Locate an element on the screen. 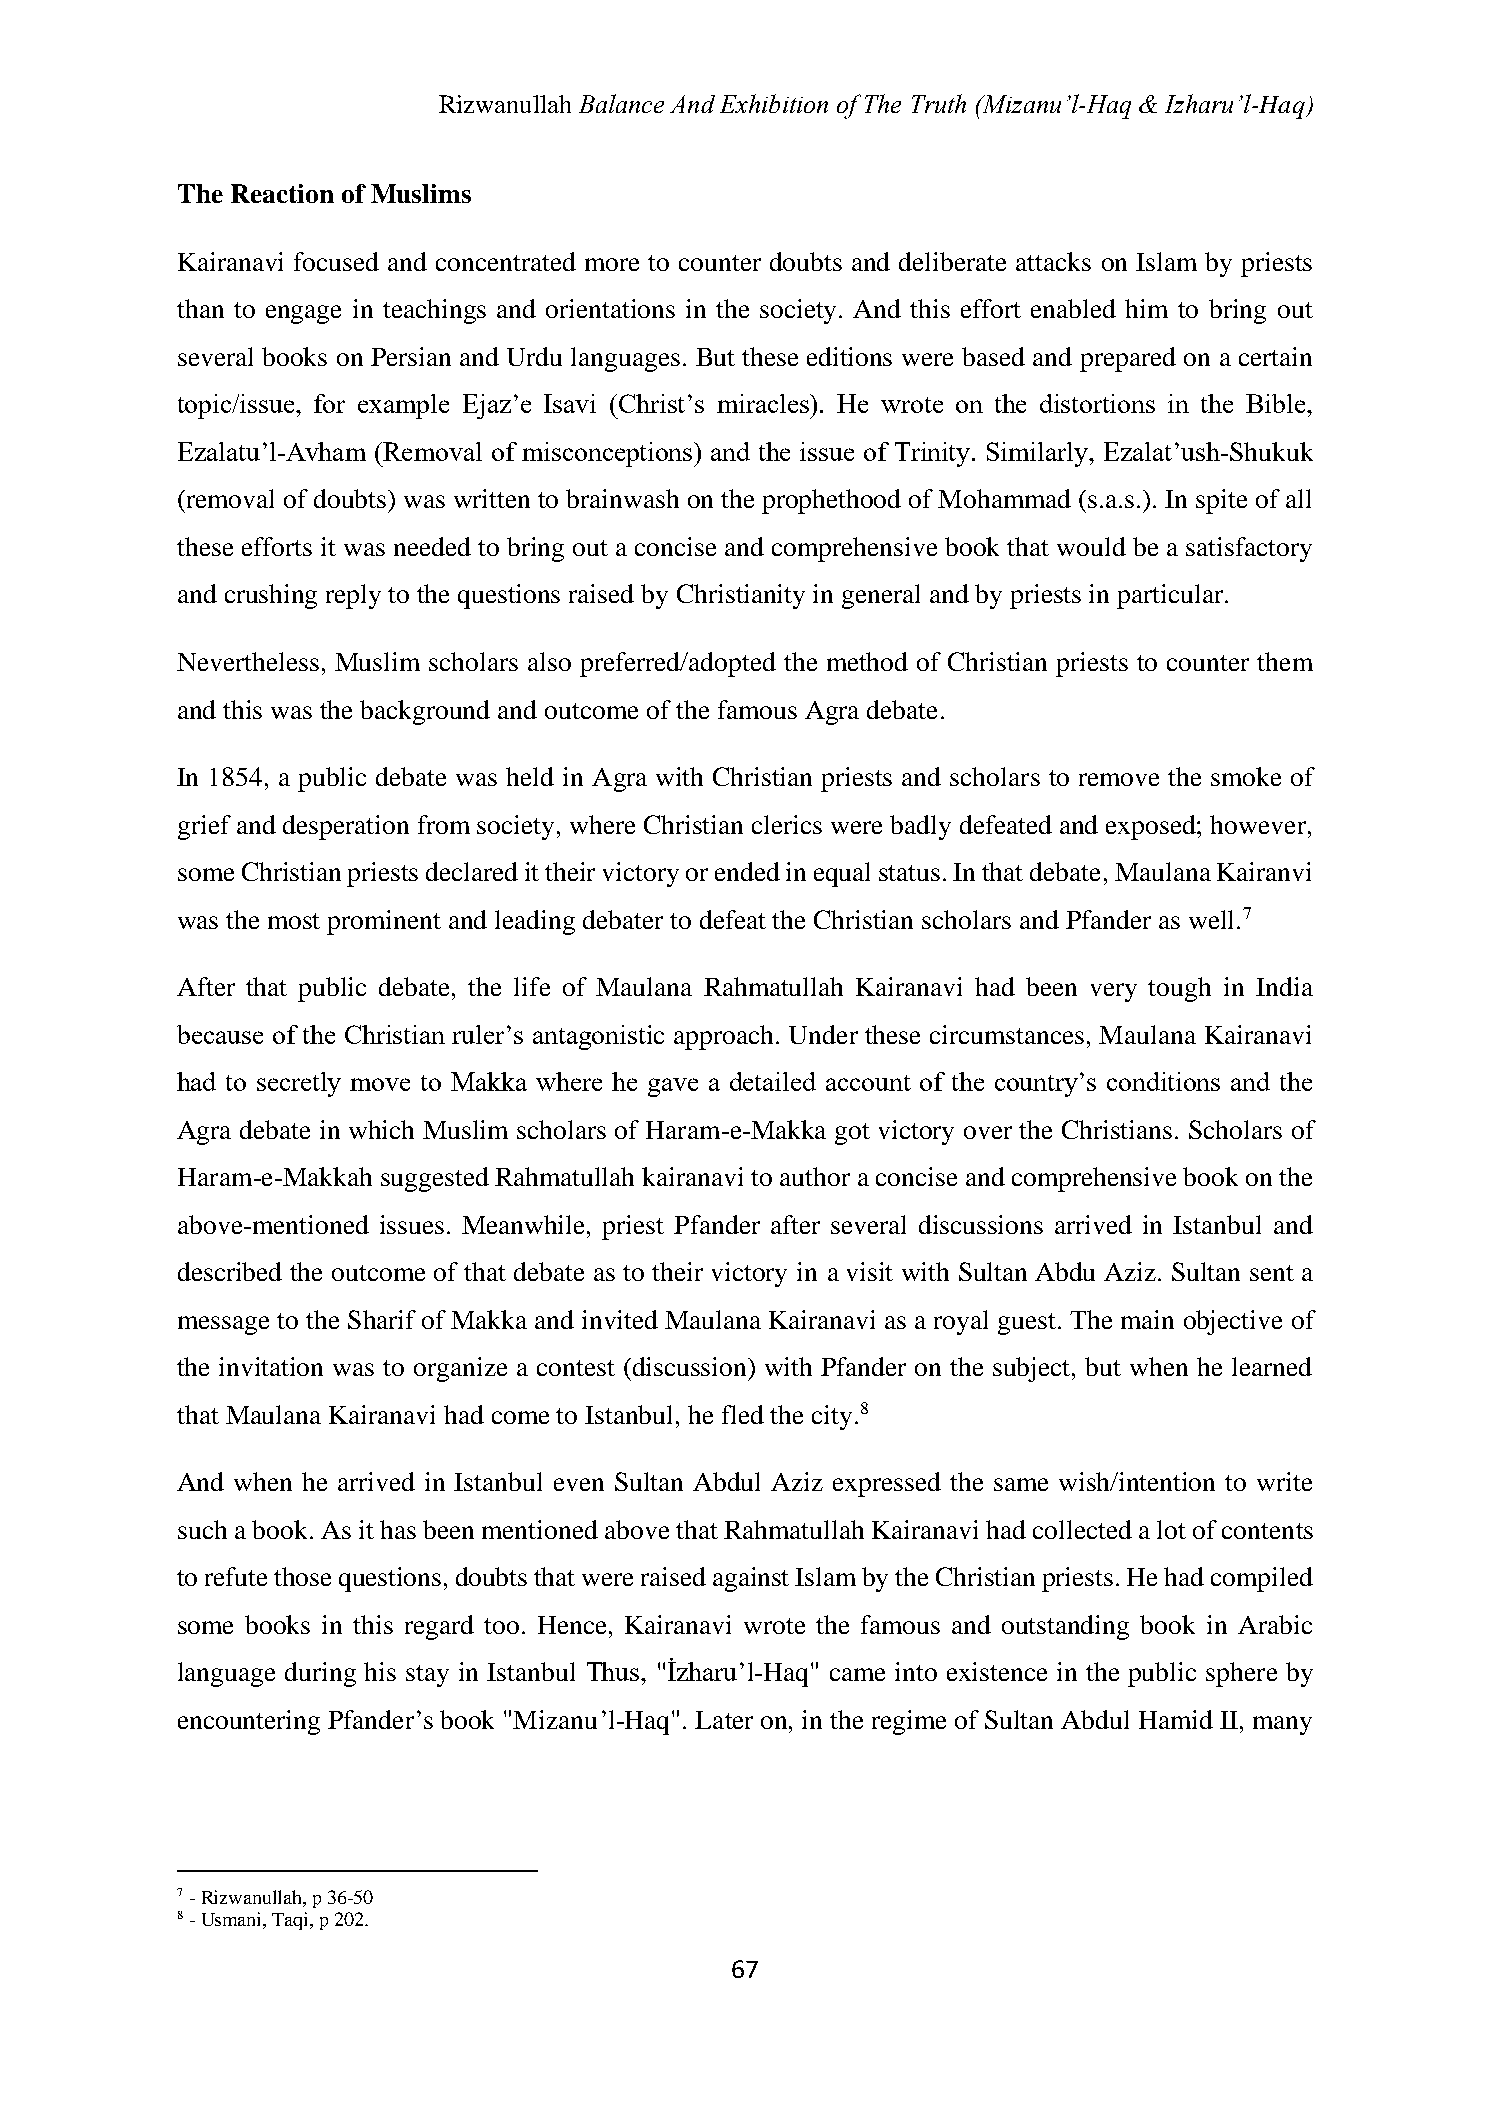 The image size is (1491, 2108). during is located at coordinates (320, 1674).
